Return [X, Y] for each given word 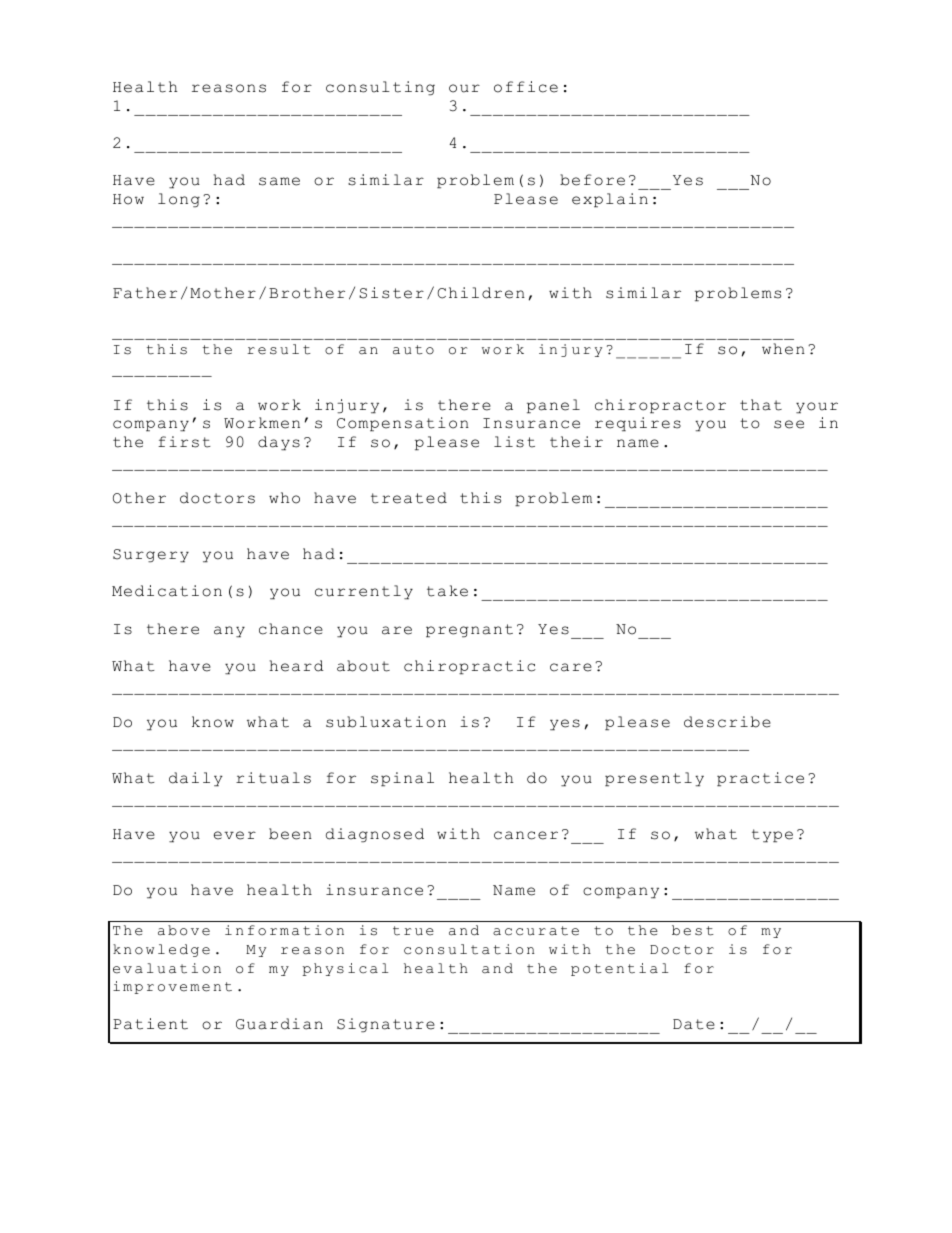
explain [610, 200]
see [789, 424]
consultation [469, 949]
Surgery [151, 556]
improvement [172, 987]
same [279, 181]
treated [409, 498]
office [526, 87]
